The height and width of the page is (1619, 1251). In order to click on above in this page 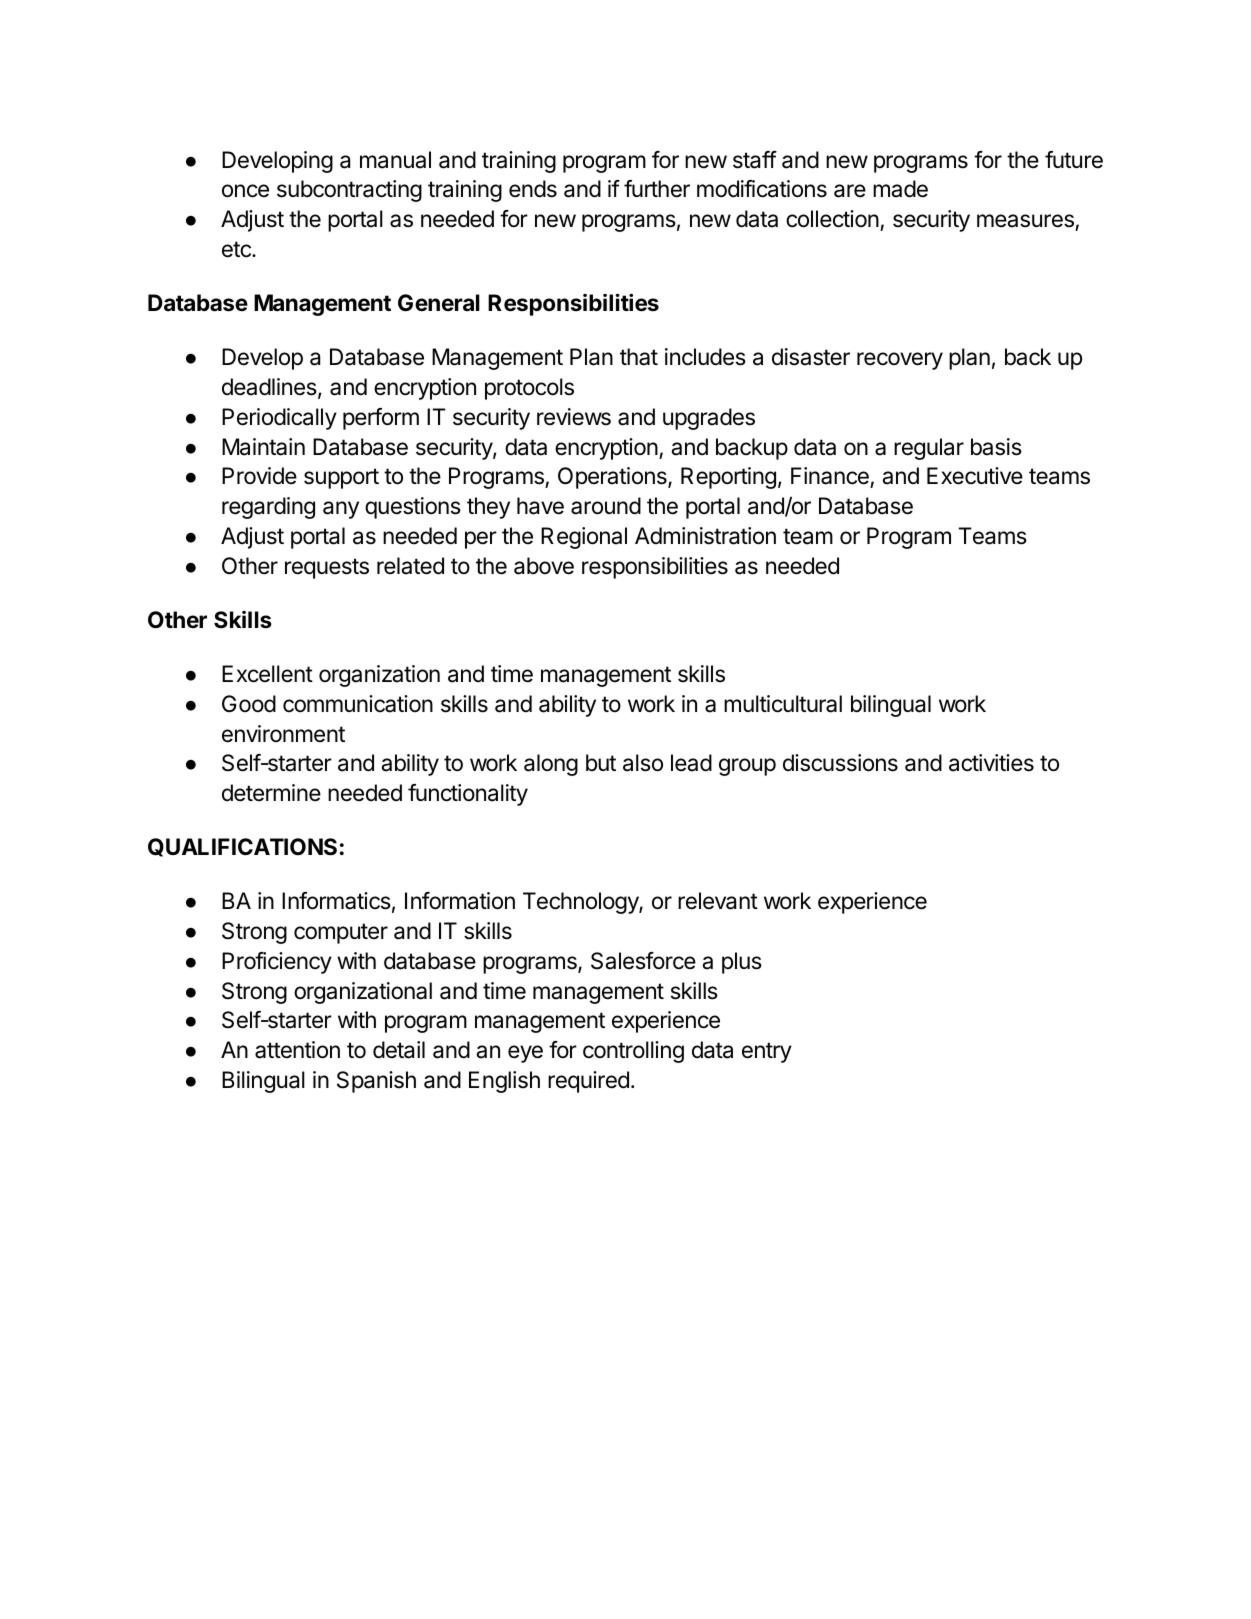, I will do `click(544, 566)`.
